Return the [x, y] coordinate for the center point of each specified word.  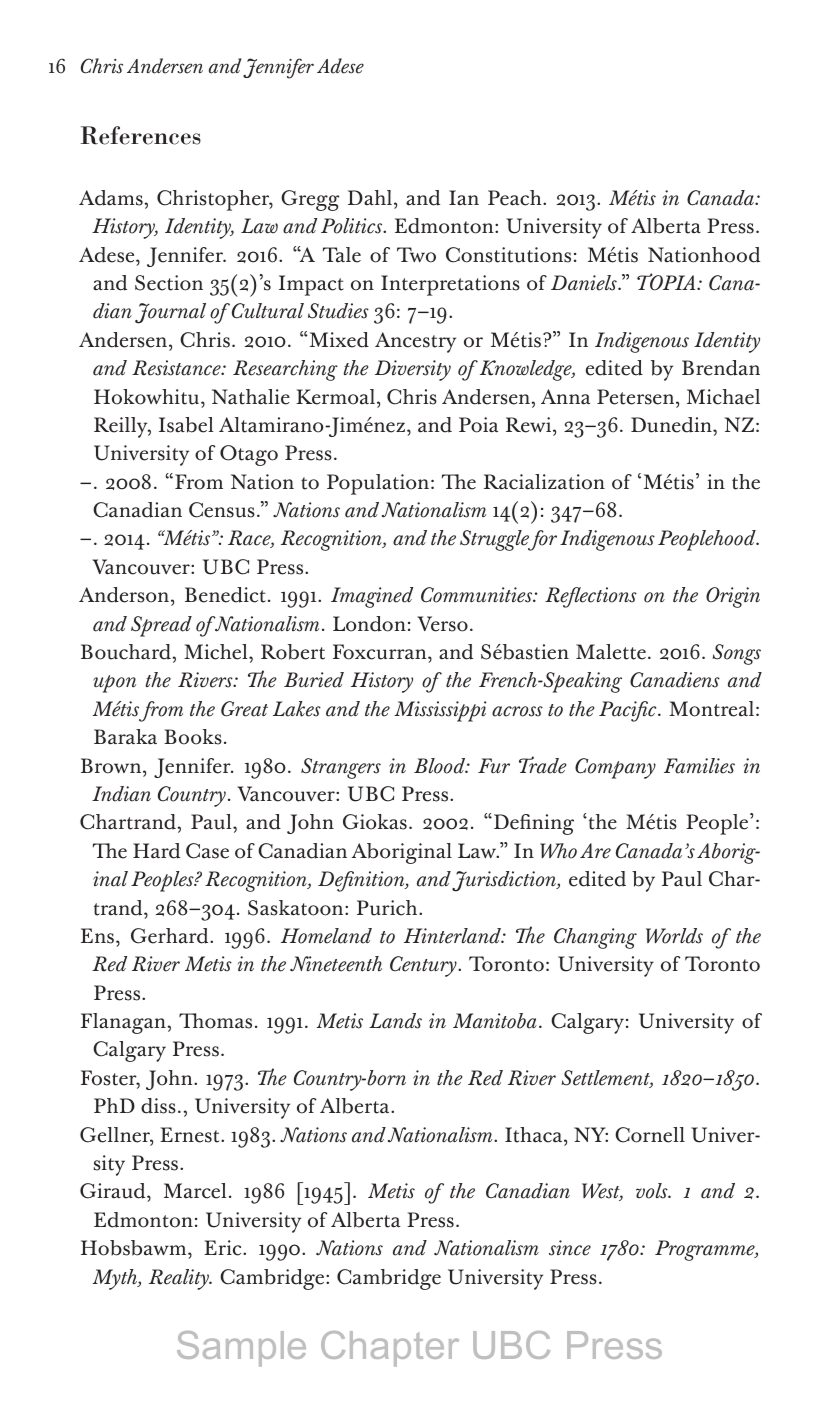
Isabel [186, 425]
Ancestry [415, 342]
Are [595, 851]
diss [158, 1106]
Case [207, 851]
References [141, 135]
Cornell [650, 1135]
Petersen [637, 397]
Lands [395, 1021]
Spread [161, 626]
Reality [180, 1279]
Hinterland [453, 936]
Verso [442, 624]
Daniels [585, 283]
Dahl [371, 198]
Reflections [591, 597]
